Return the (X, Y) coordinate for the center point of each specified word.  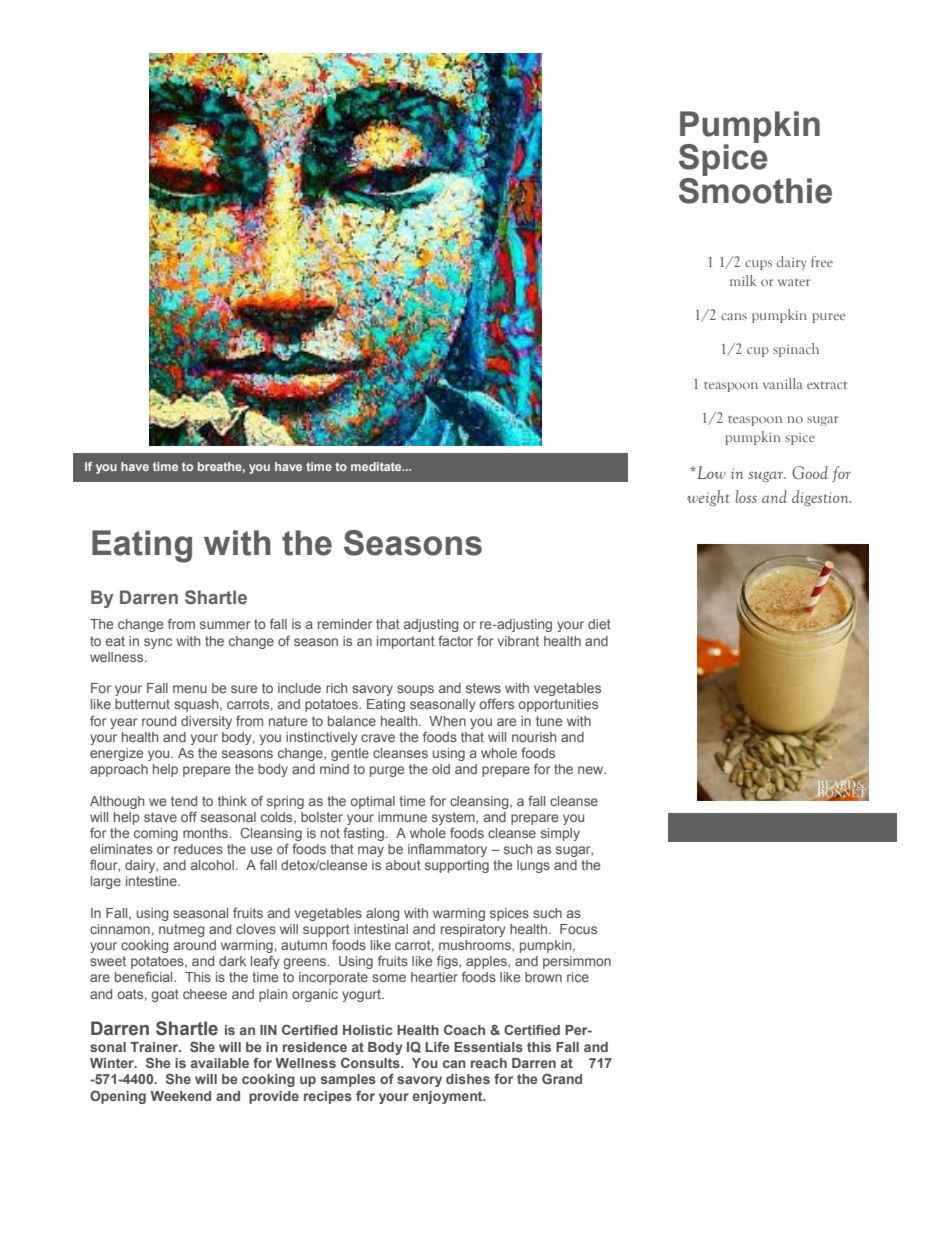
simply (560, 834)
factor (455, 640)
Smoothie (755, 191)
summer (225, 625)
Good (810, 473)
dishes (468, 1079)
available (220, 1063)
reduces (198, 849)
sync (158, 643)
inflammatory (447, 850)
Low (710, 472)
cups (758, 265)
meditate (377, 466)
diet (599, 624)
